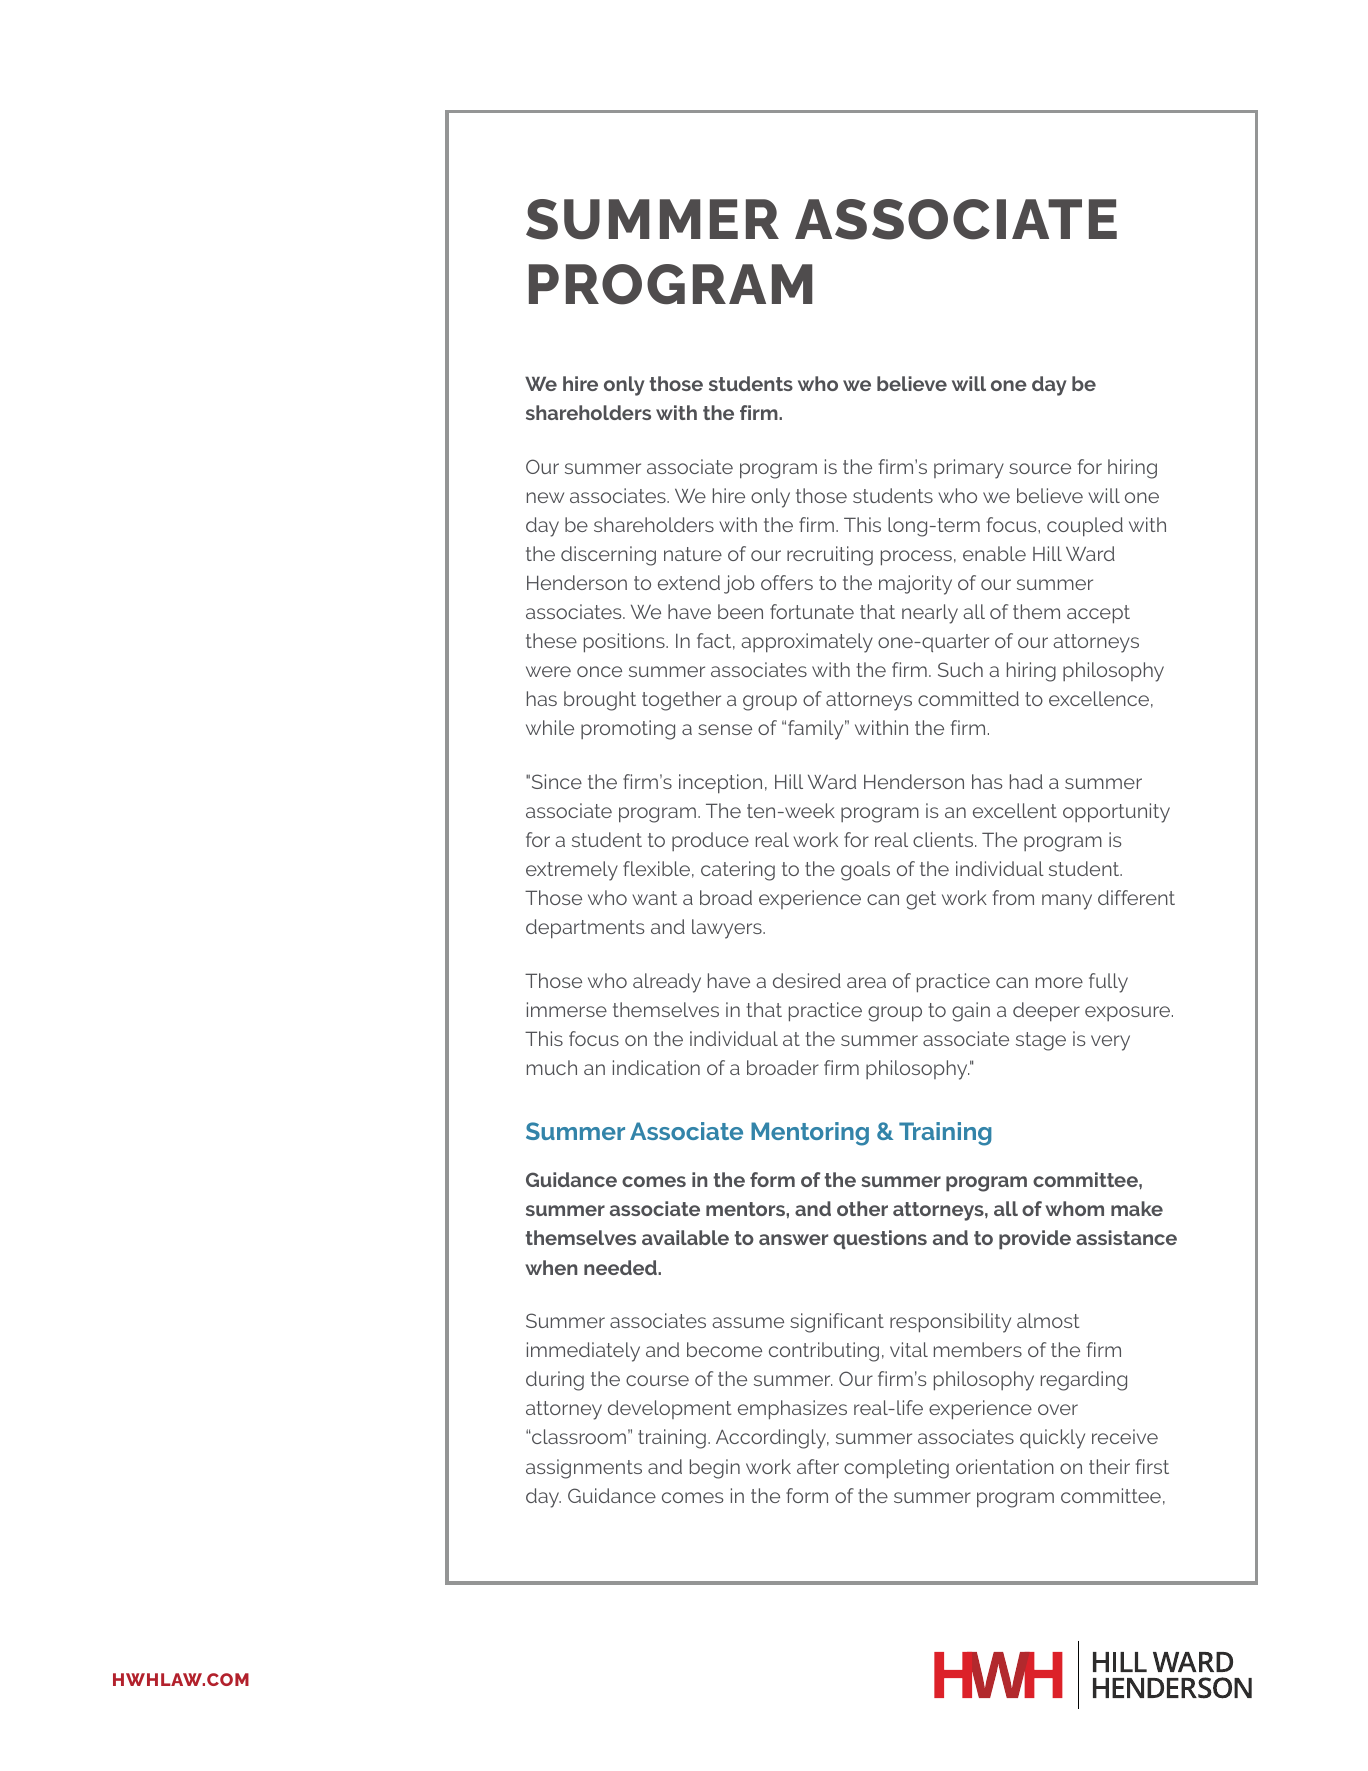 Image resolution: width=1368 pixels, height=1771 pixels. Describe the element at coordinates (621, 1267) in the image. I see `needed` at that location.
